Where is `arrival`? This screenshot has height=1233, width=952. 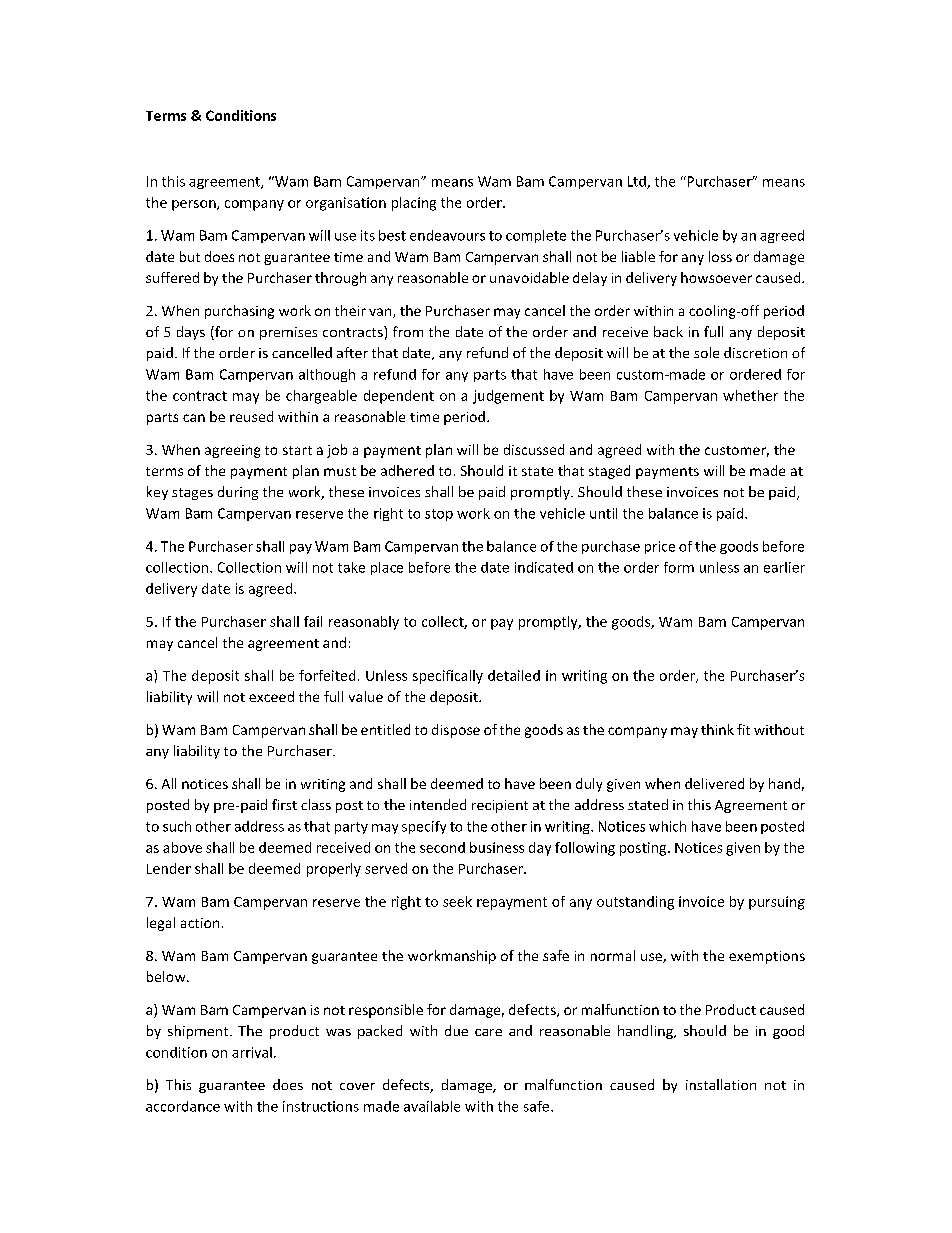 arrival is located at coordinates (252, 1052).
